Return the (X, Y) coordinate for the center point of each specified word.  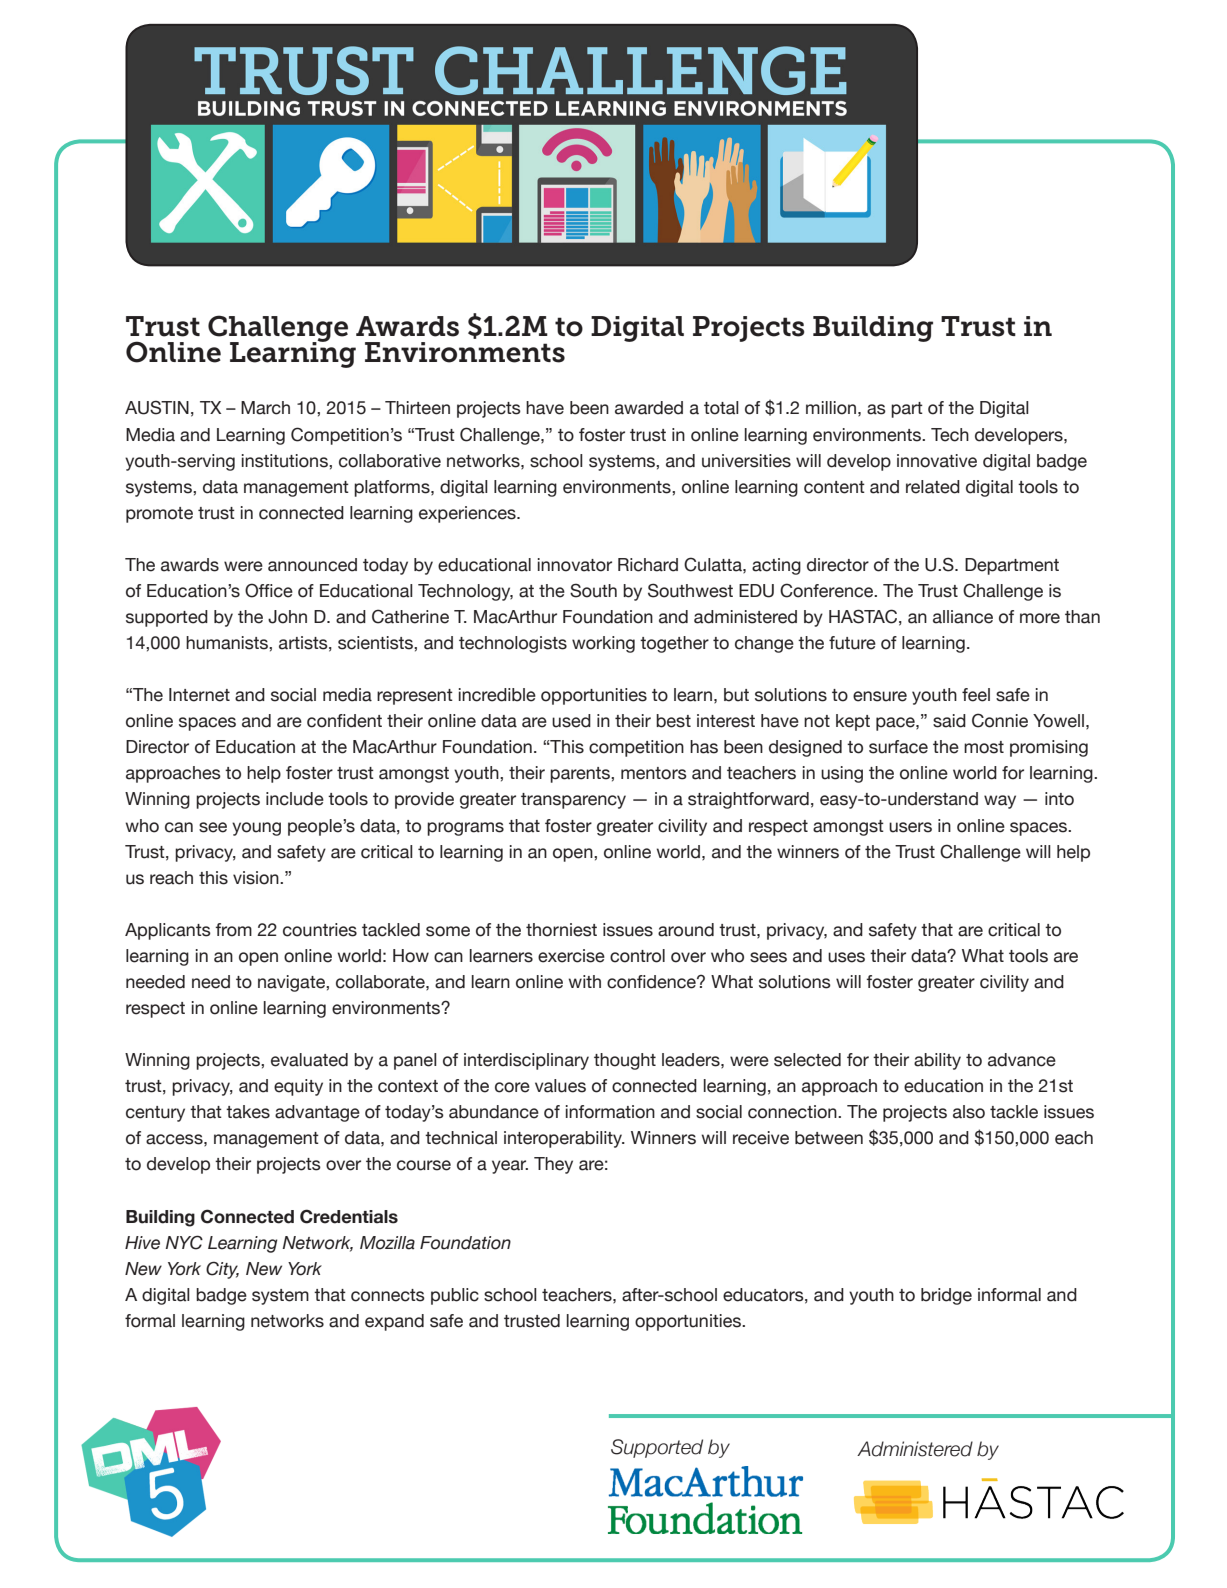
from (233, 930)
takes (248, 1112)
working (603, 644)
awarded (649, 408)
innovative (937, 461)
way (1000, 802)
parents (581, 775)
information (610, 1112)
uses (846, 957)
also (969, 1112)
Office (269, 590)
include (295, 799)
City (222, 1270)
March (265, 408)
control (637, 956)
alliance (963, 617)
